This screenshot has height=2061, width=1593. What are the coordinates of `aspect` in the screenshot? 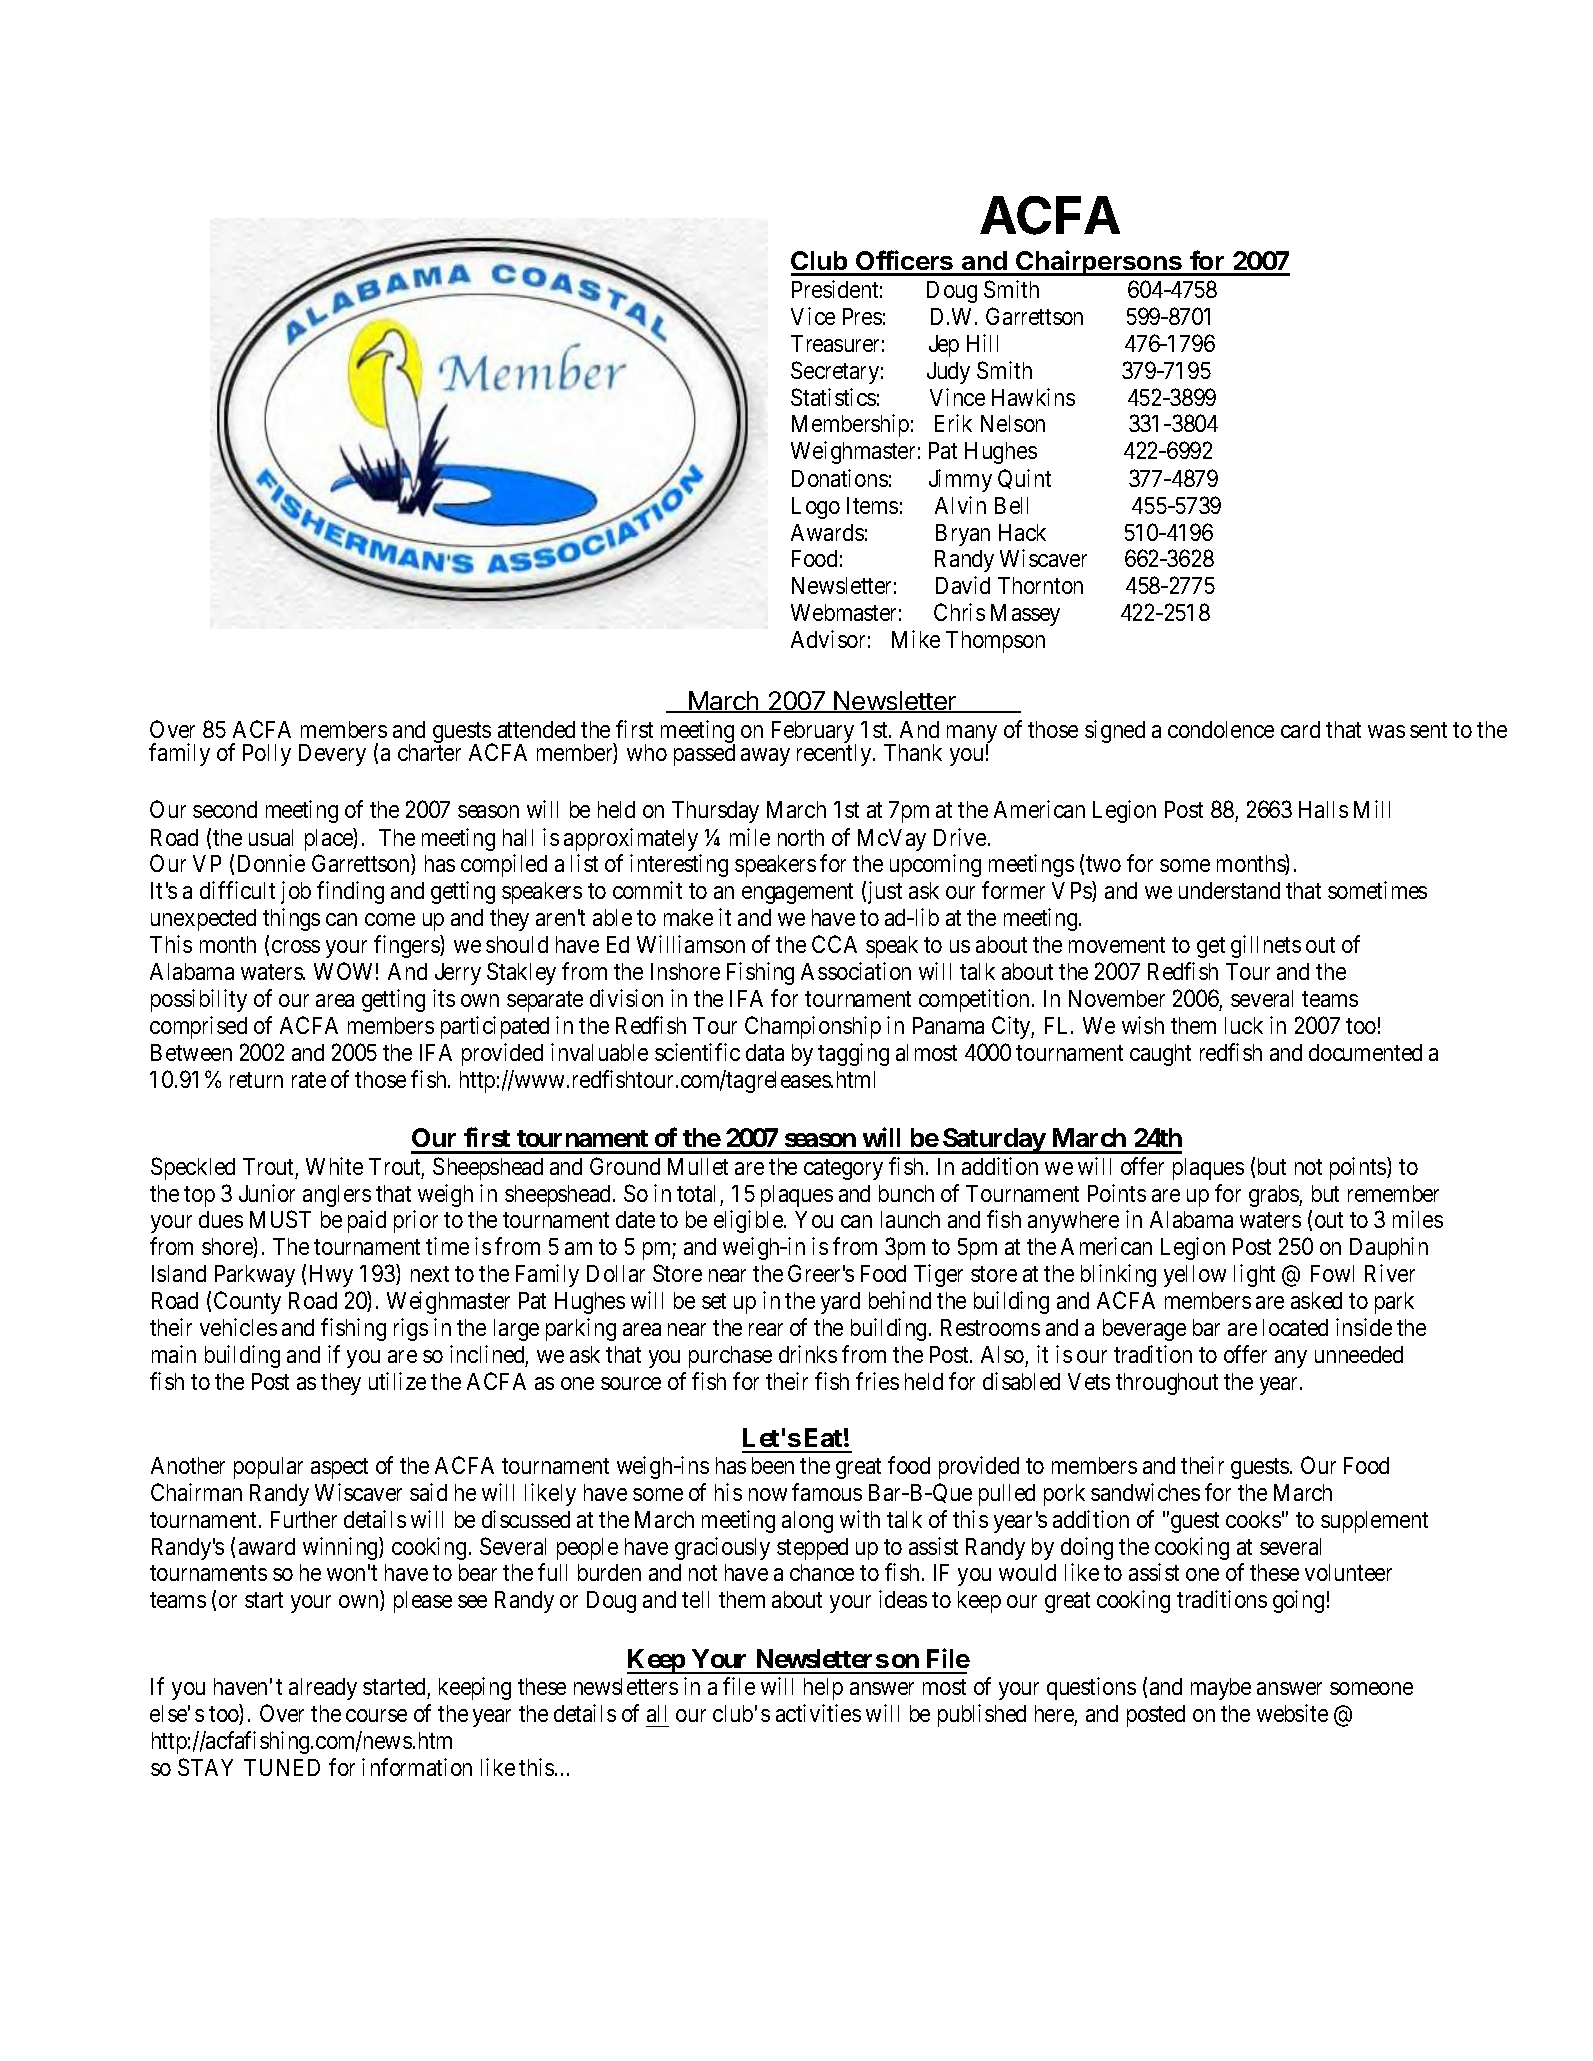 It's located at (339, 1468).
